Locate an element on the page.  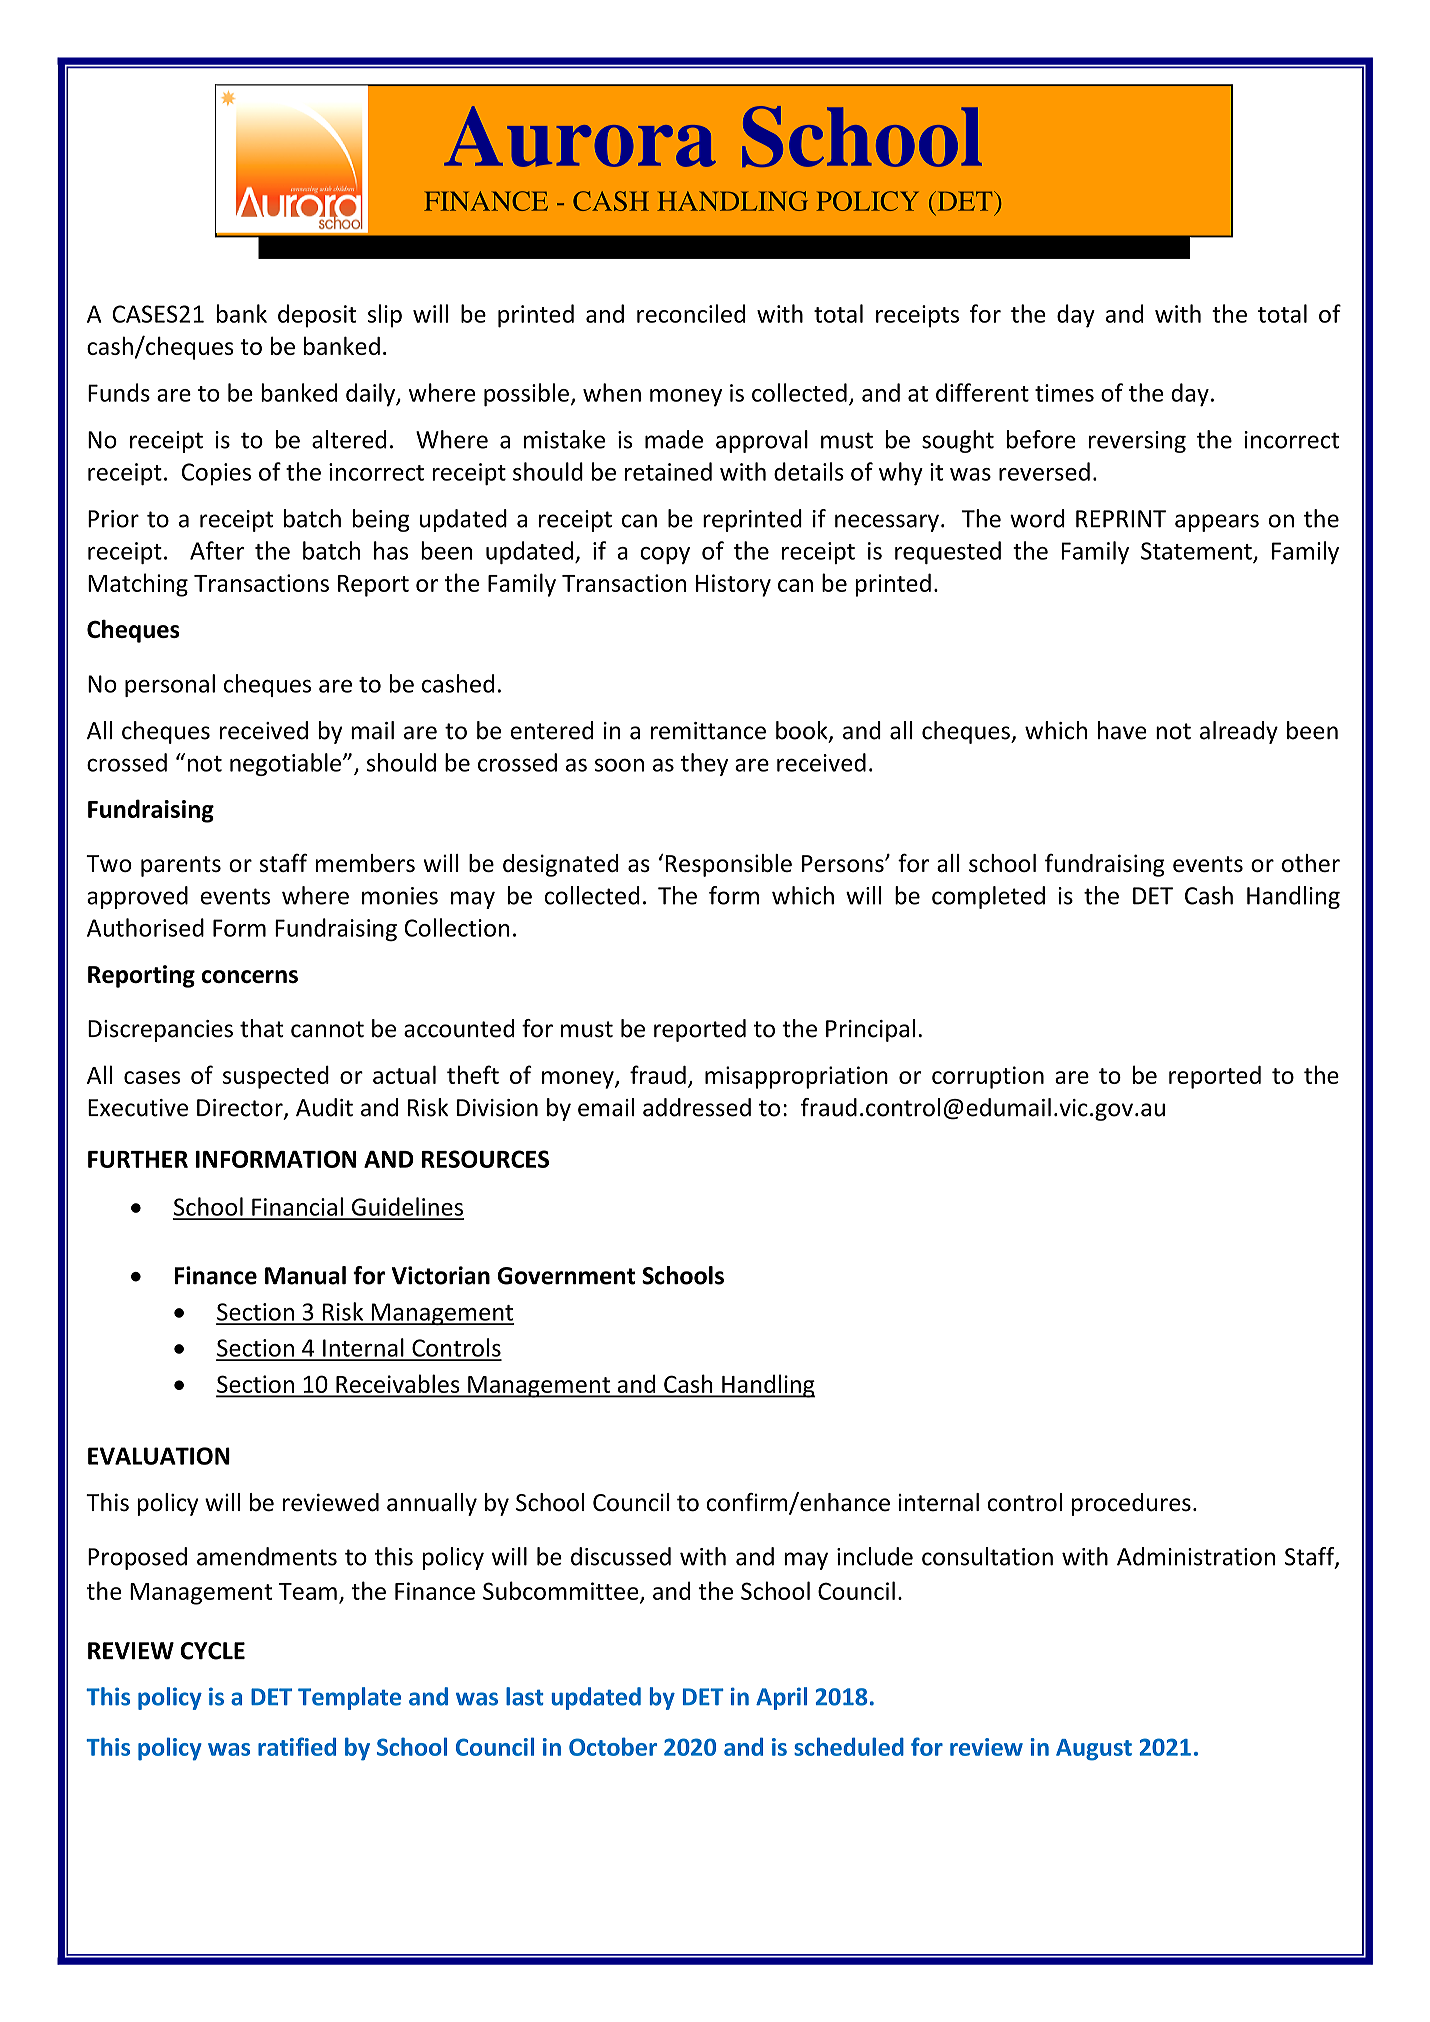
have is located at coordinates (1122, 730).
